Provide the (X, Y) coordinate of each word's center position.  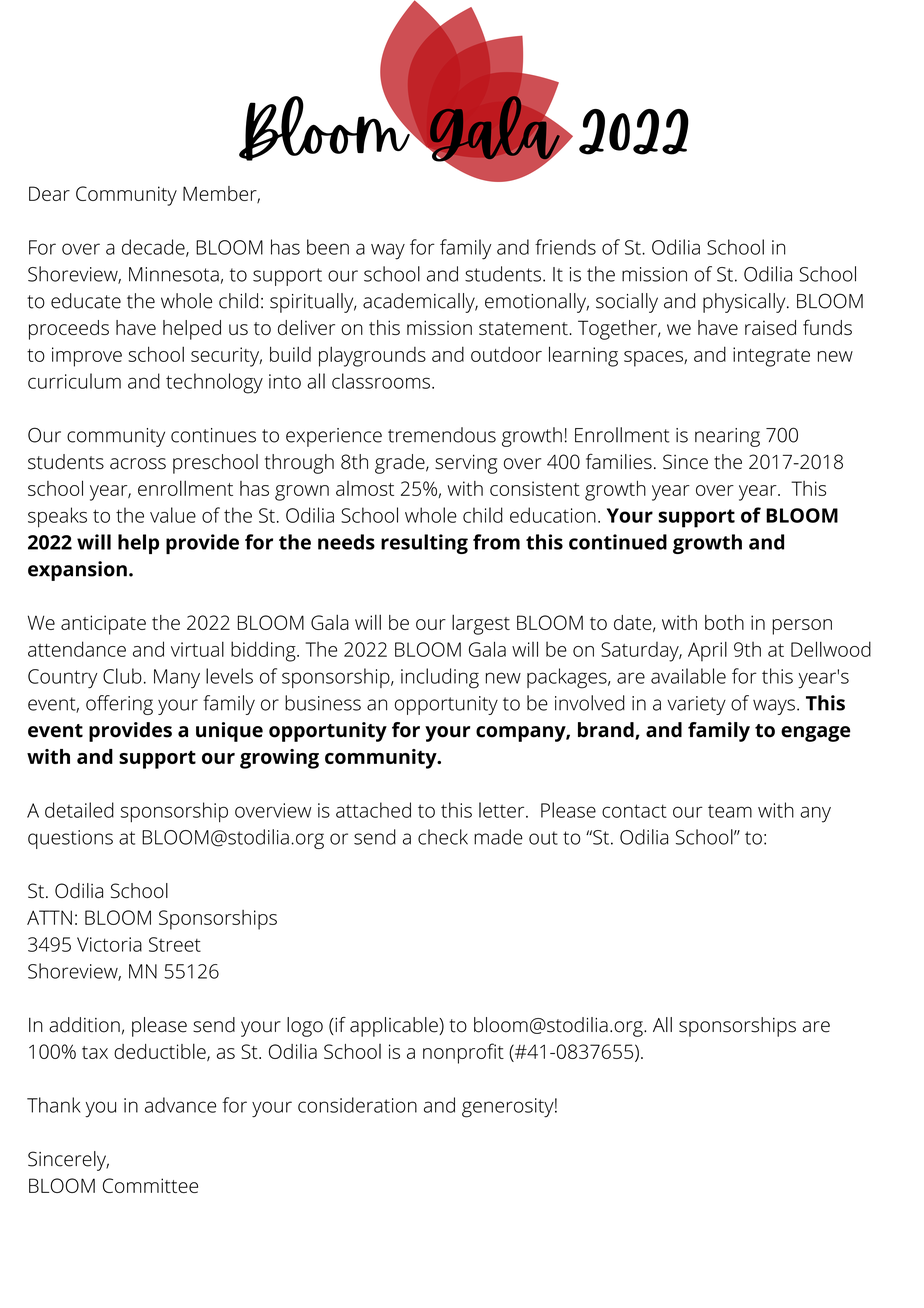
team (730, 811)
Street (175, 944)
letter (503, 810)
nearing (727, 437)
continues (213, 435)
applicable (395, 1027)
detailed (79, 810)
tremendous (442, 435)
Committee (150, 1185)
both (724, 622)
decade (154, 248)
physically (745, 303)
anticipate (103, 625)
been (328, 247)
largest (481, 624)
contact (634, 811)
